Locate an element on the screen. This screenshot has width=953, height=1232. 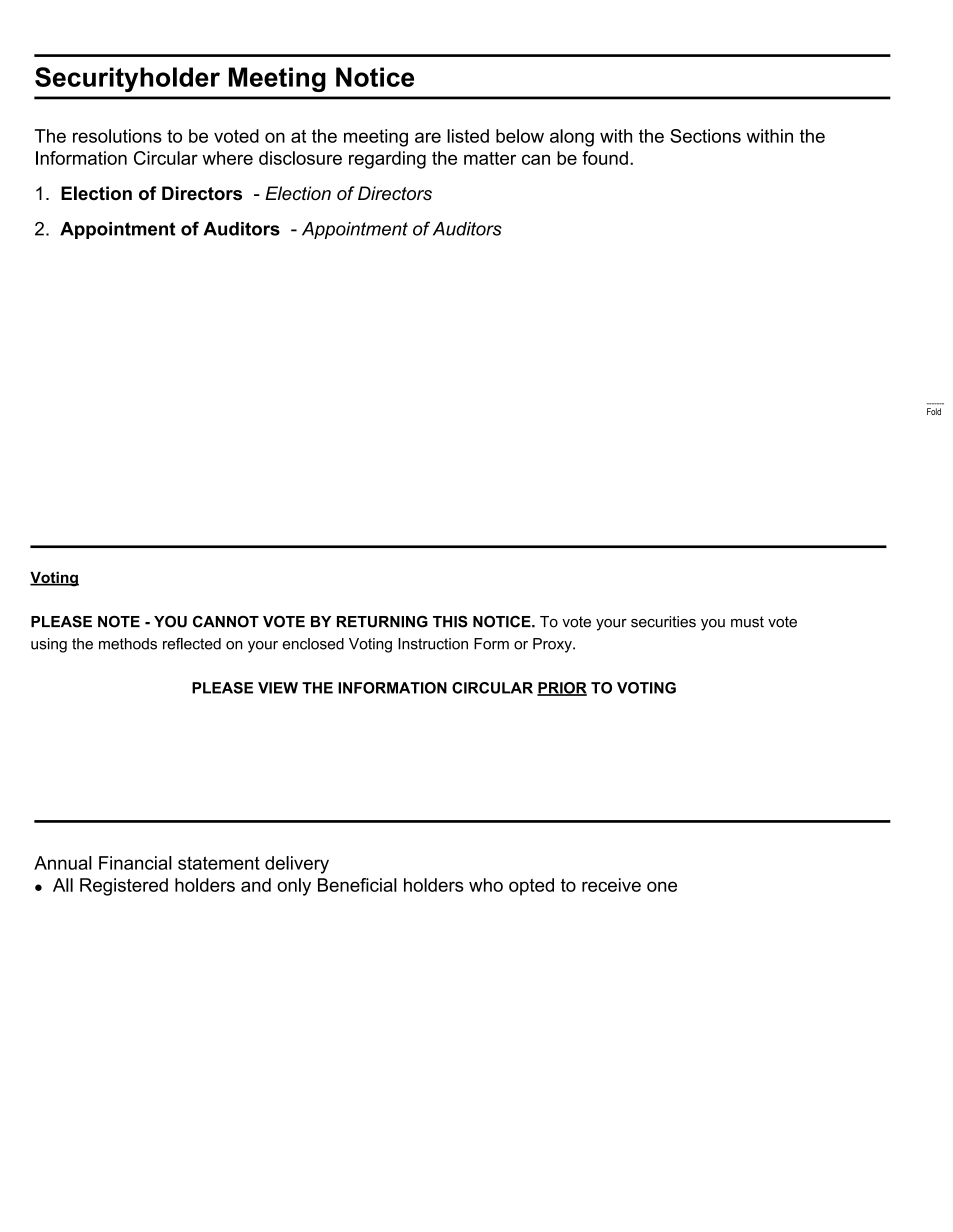
securities is located at coordinates (663, 622).
